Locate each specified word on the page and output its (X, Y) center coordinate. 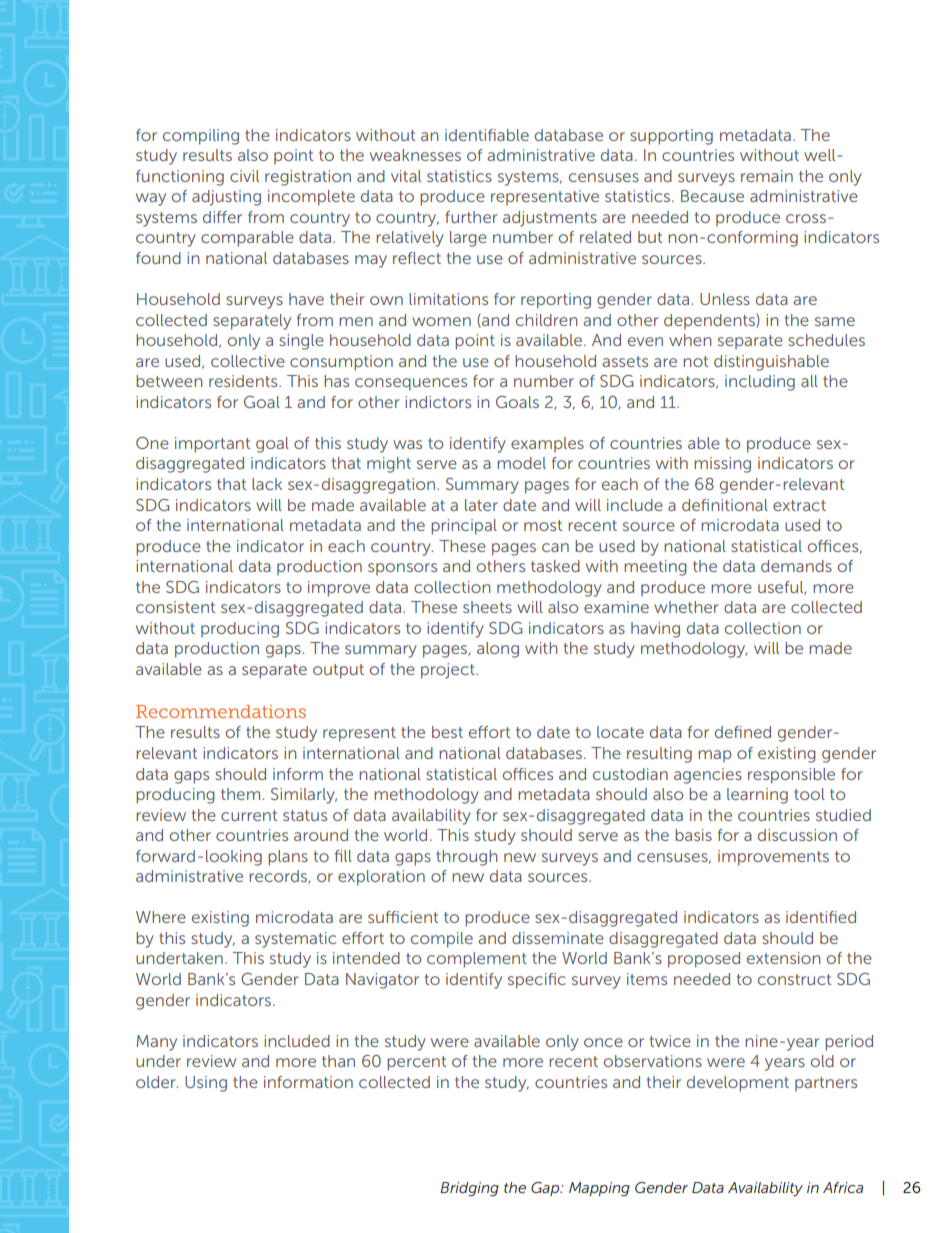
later (481, 505)
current (249, 815)
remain (767, 176)
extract (799, 505)
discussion (797, 835)
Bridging (469, 1189)
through (466, 858)
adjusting (226, 198)
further (471, 217)
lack (267, 484)
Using (206, 1084)
